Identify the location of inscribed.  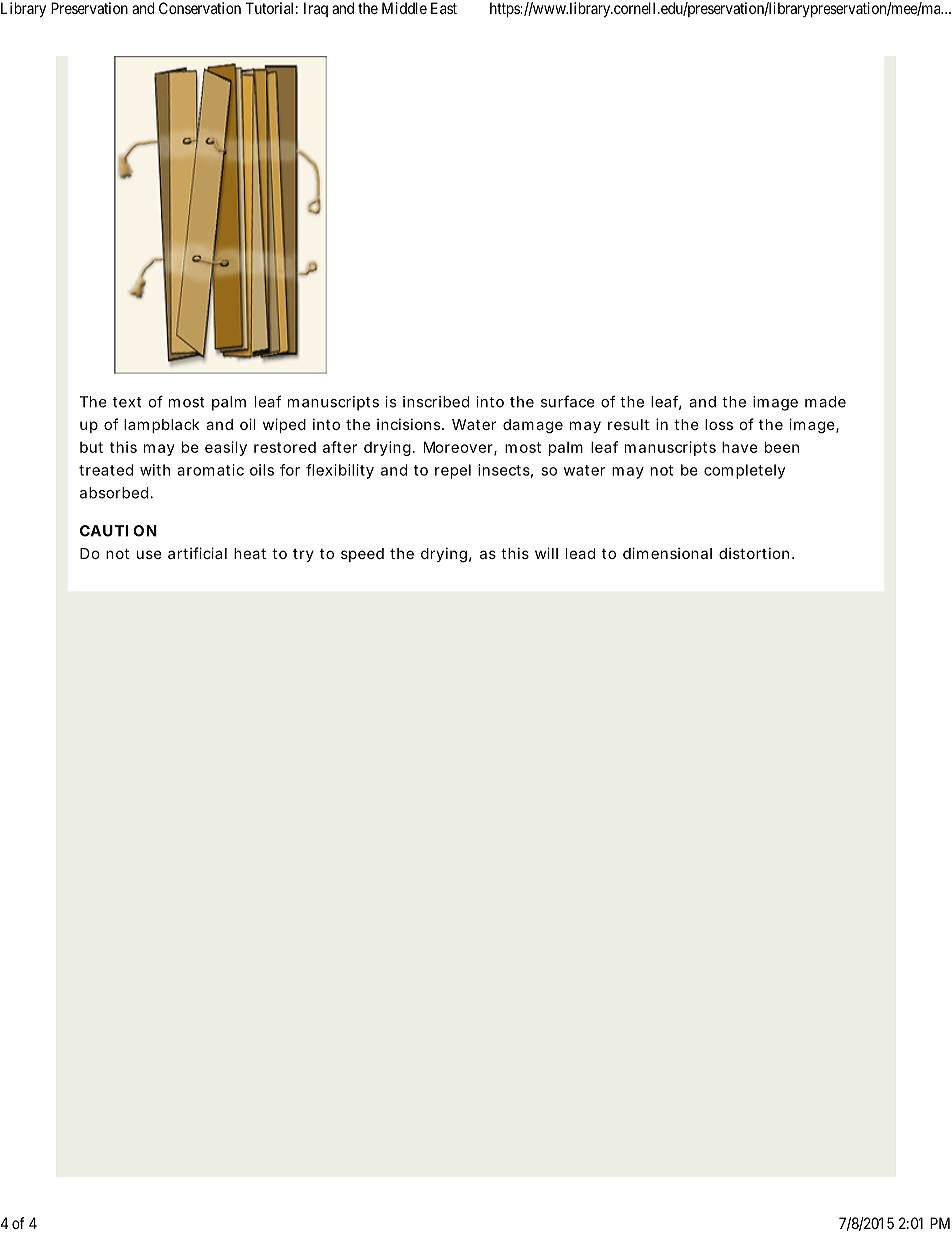
(436, 402).
